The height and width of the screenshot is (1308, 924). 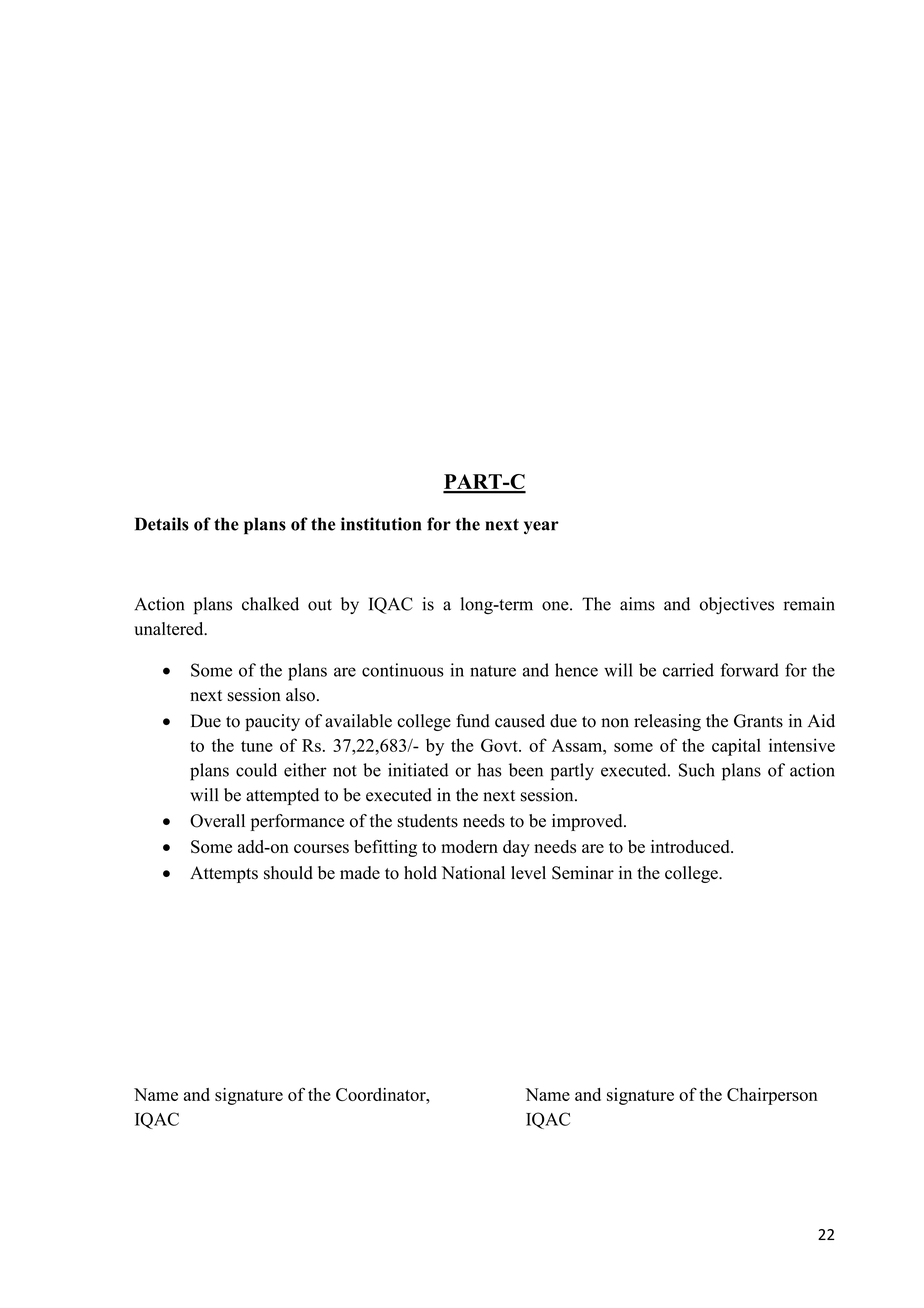 What do you see at coordinates (691, 847) in the screenshot?
I see `introduced` at bounding box center [691, 847].
